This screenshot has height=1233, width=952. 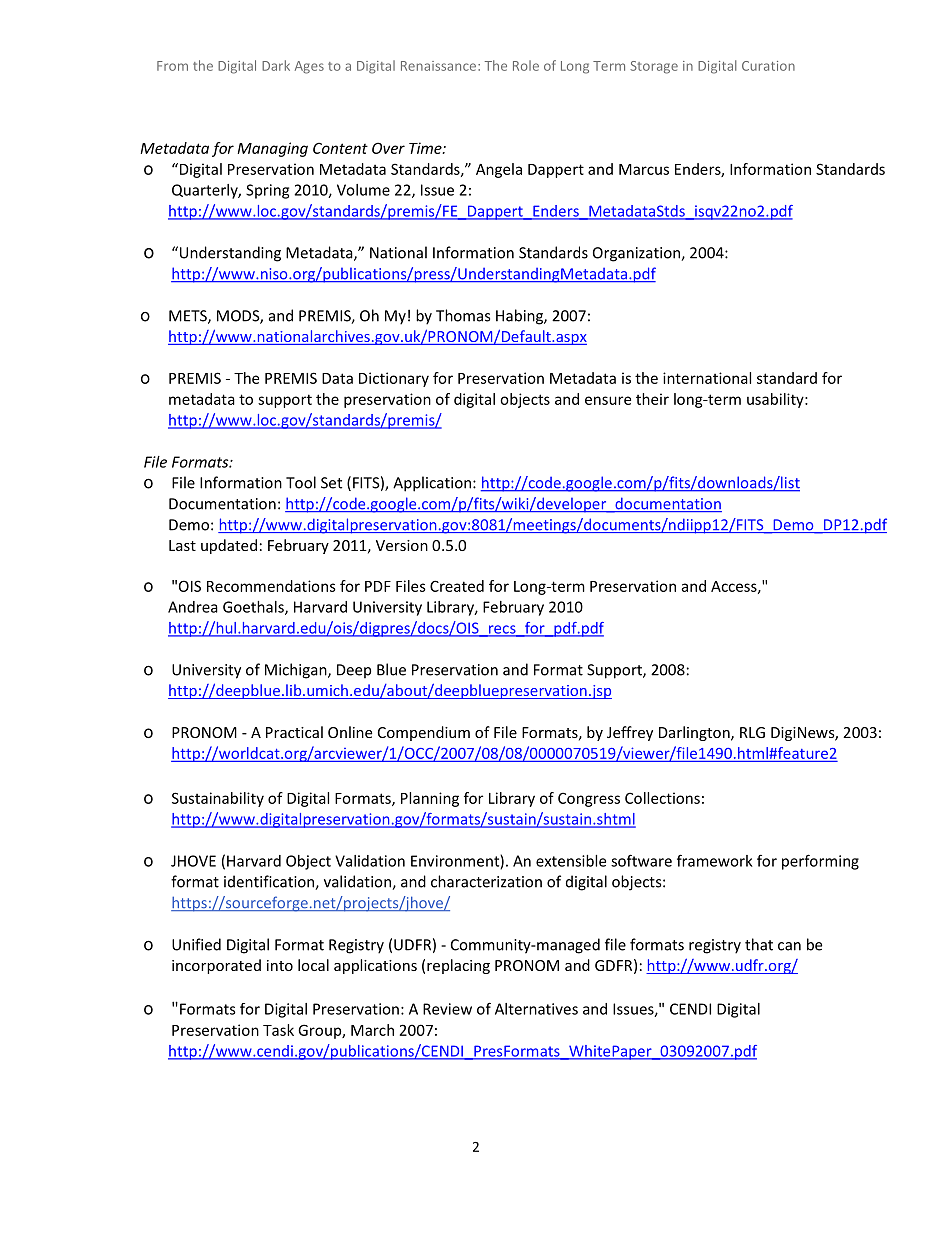 What do you see at coordinates (608, 400) in the screenshot?
I see `ensure` at bounding box center [608, 400].
